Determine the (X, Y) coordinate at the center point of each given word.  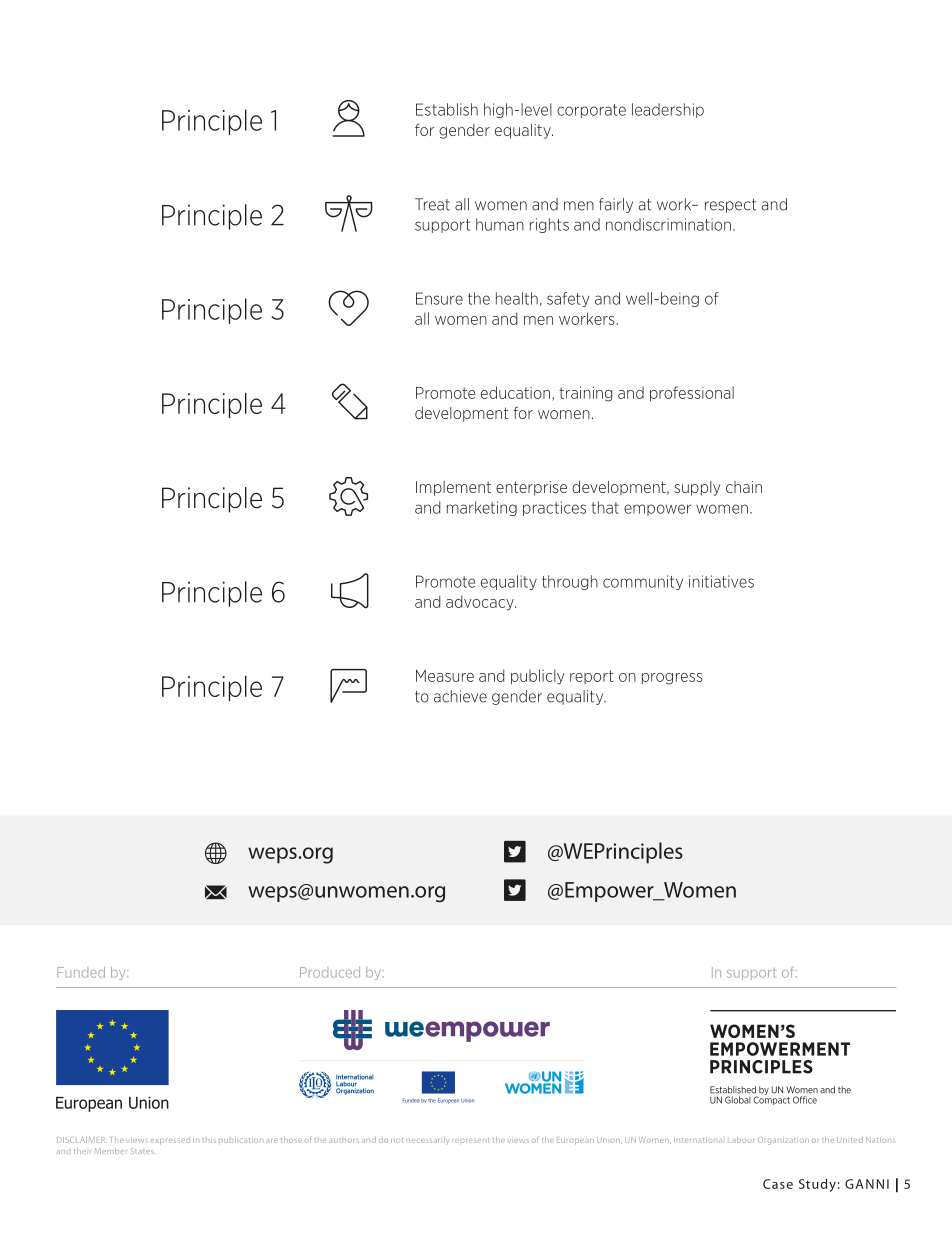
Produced (330, 972)
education (517, 393)
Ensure (439, 298)
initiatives (721, 581)
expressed (170, 1142)
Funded (81, 972)
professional (692, 394)
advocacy (481, 603)
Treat (432, 204)
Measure (445, 676)
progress (672, 679)
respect (730, 206)
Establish (447, 109)
